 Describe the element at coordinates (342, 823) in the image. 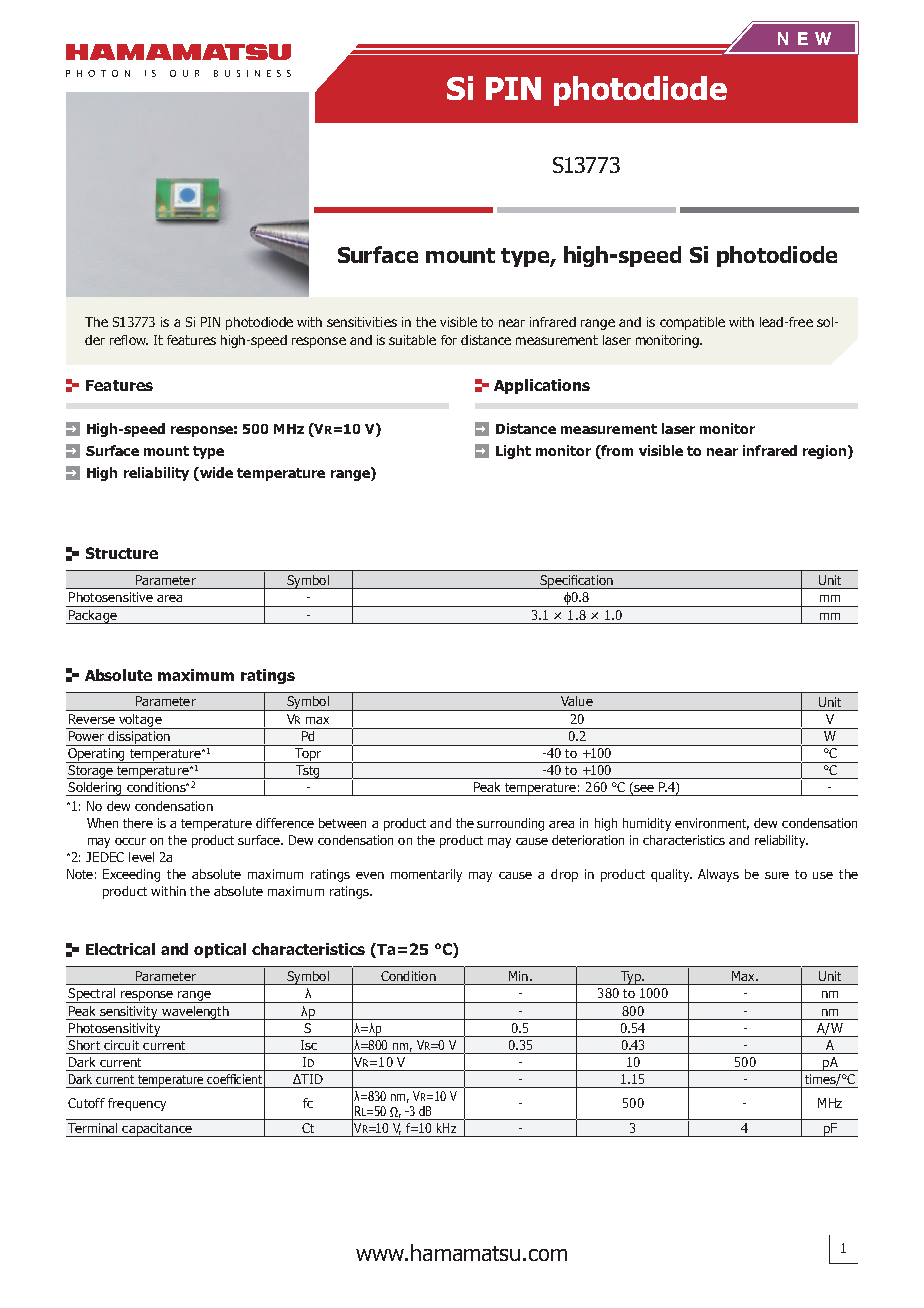

I see `between` at that location.
